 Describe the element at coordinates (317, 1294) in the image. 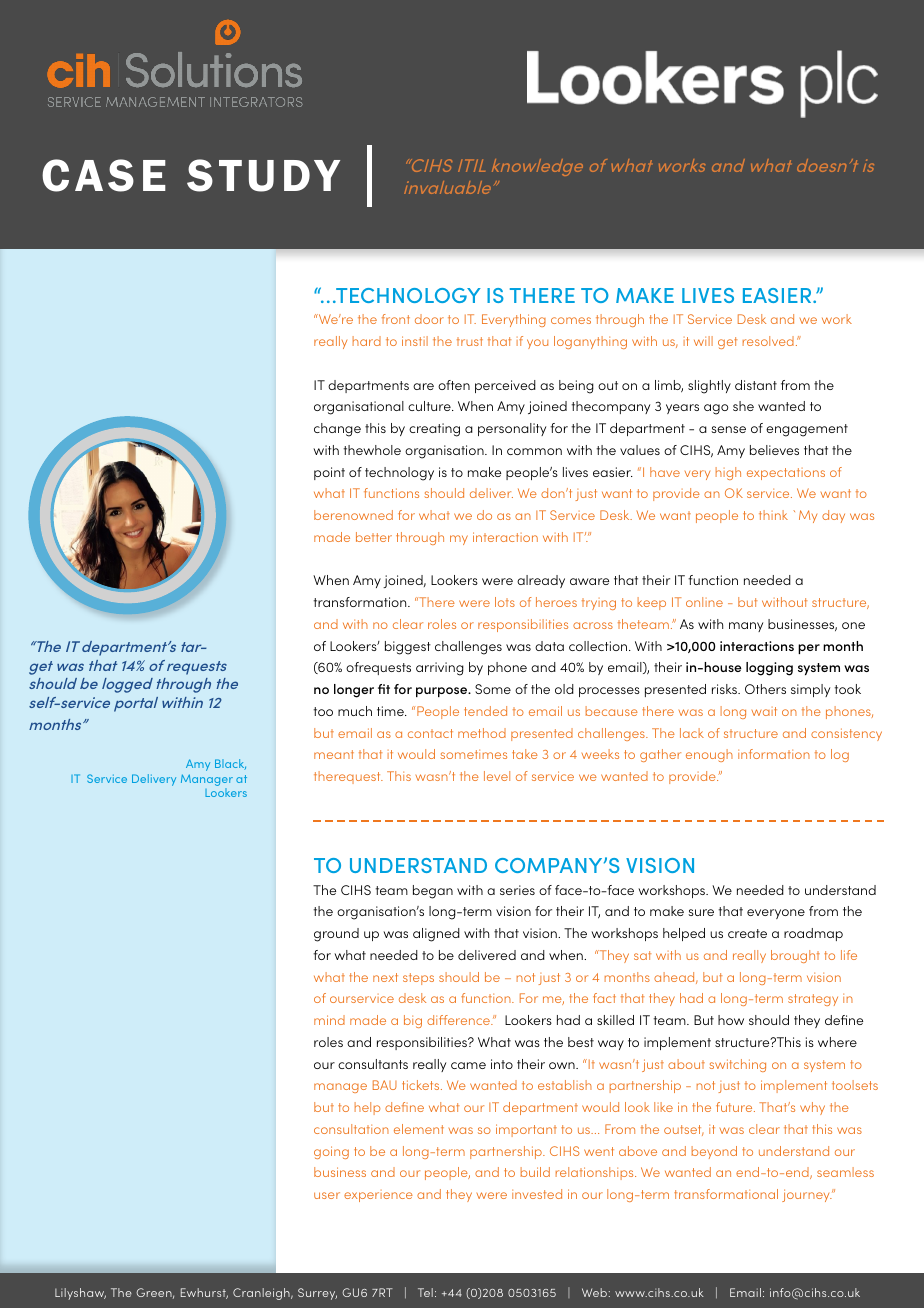

I see `Surrey` at that location.
